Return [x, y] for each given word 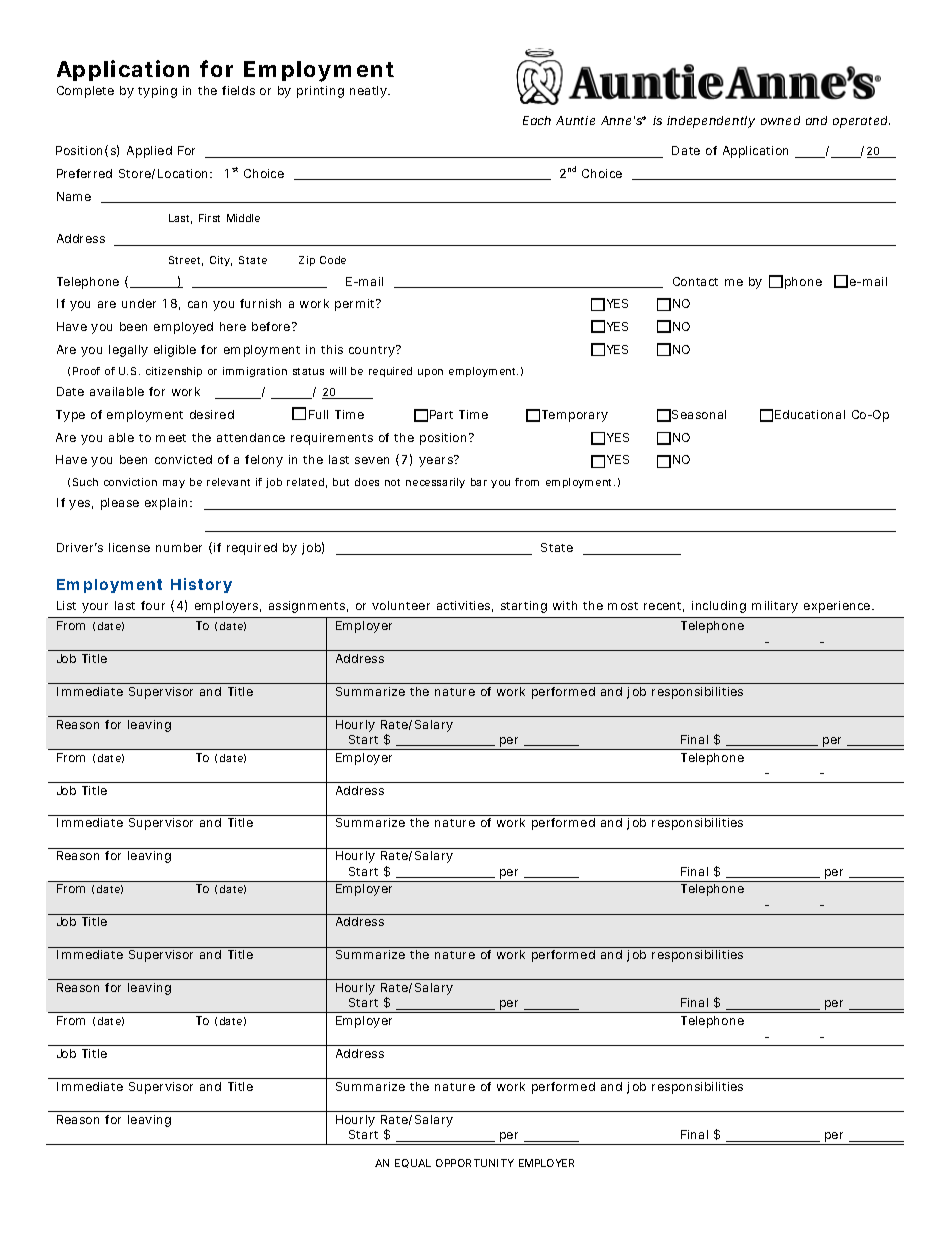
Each [537, 120]
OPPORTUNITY [475, 1163]
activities [465, 606]
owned [780, 120]
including [719, 607]
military [775, 607]
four [153, 605]
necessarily [435, 483]
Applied [149, 152]
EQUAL [413, 1163]
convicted [183, 459]
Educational [810, 414]
